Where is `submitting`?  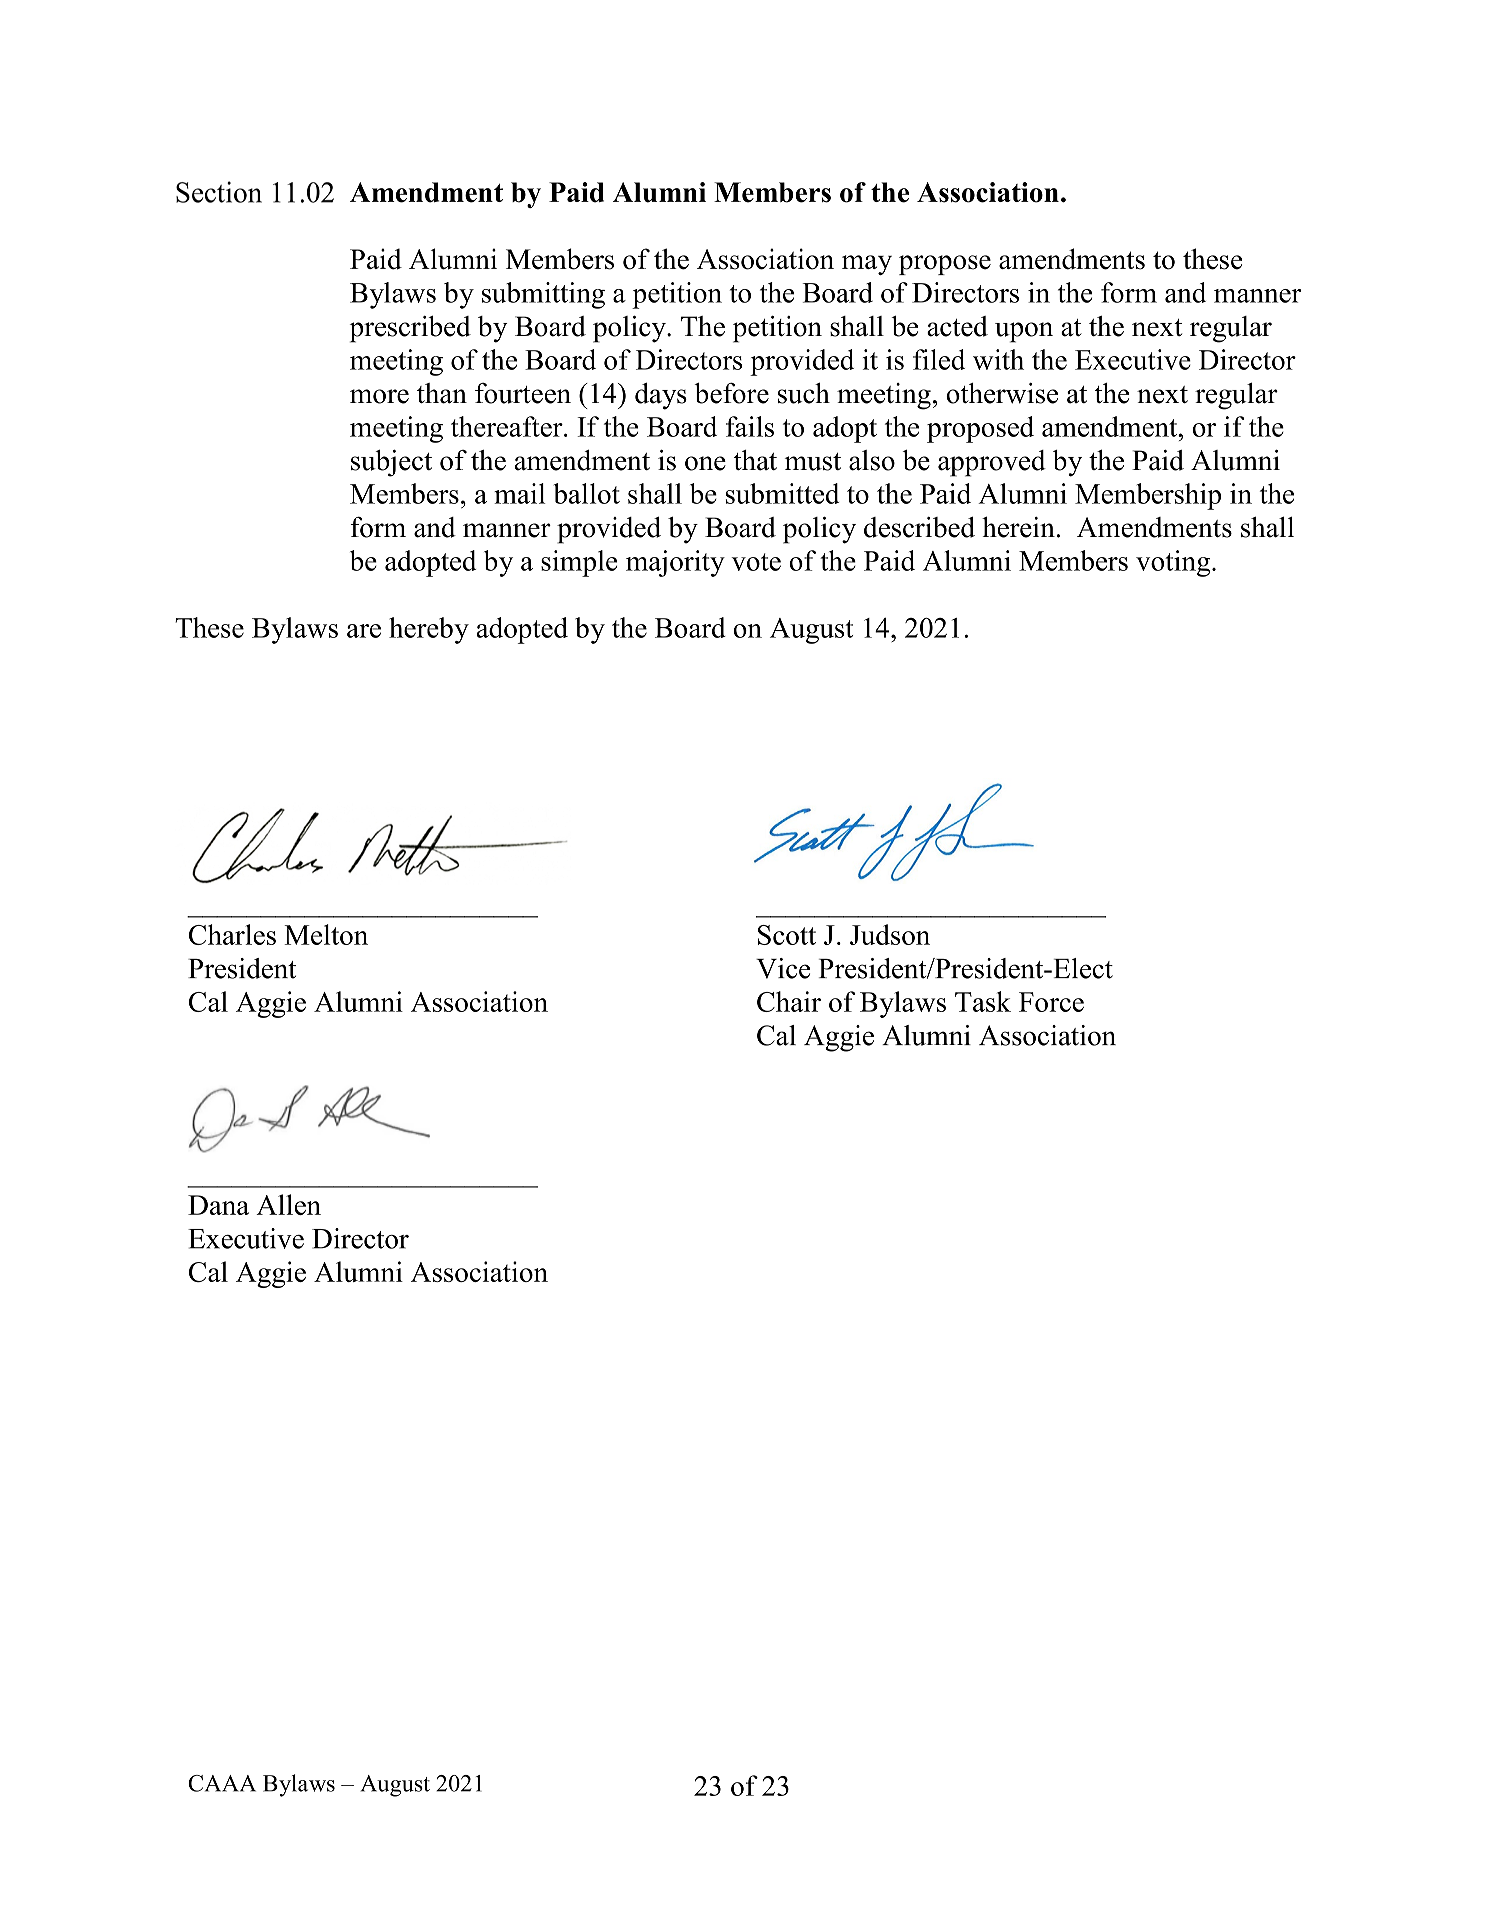
submitting is located at coordinates (543, 295).
